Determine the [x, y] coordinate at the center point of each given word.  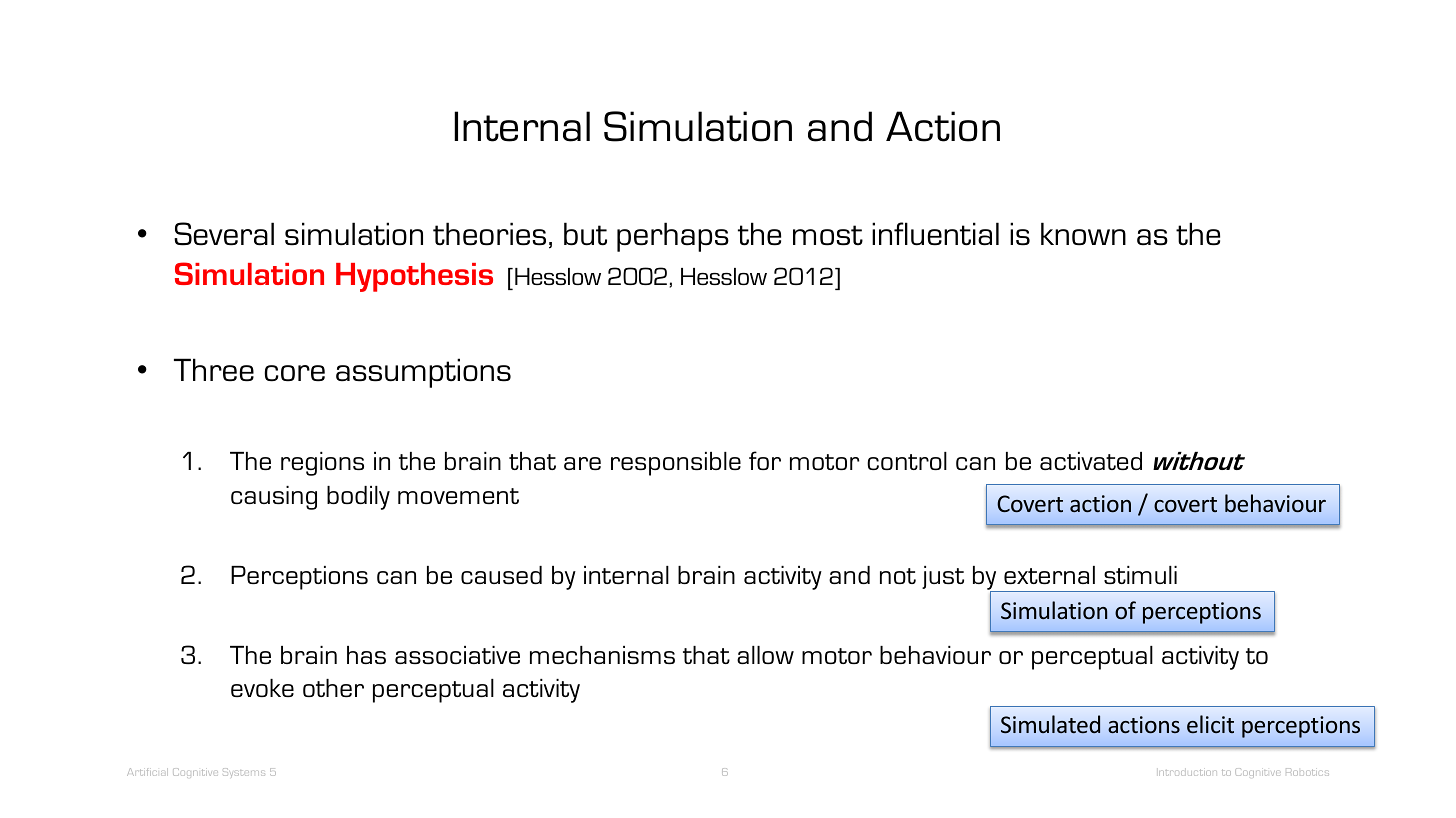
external [1049, 575]
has [366, 655]
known [1083, 234]
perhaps [673, 237]
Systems [244, 772]
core [295, 373]
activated [1091, 461]
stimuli [1140, 575]
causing [274, 498]
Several [224, 234]
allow [765, 655]
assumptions [423, 373]
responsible [676, 464]
